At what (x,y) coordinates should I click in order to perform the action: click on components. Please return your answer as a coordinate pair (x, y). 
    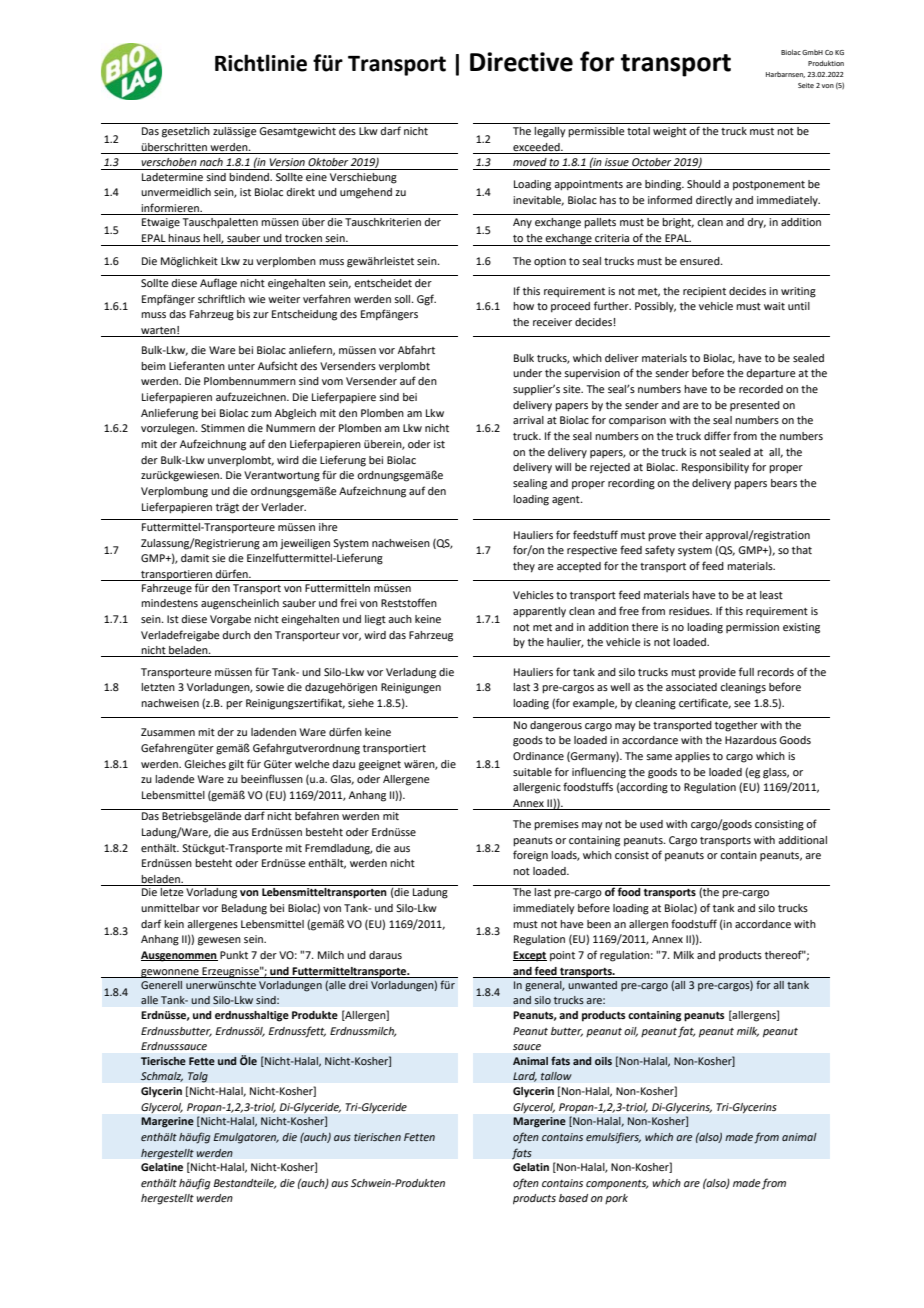
    Looking at the image, I should click on (617, 1184).
